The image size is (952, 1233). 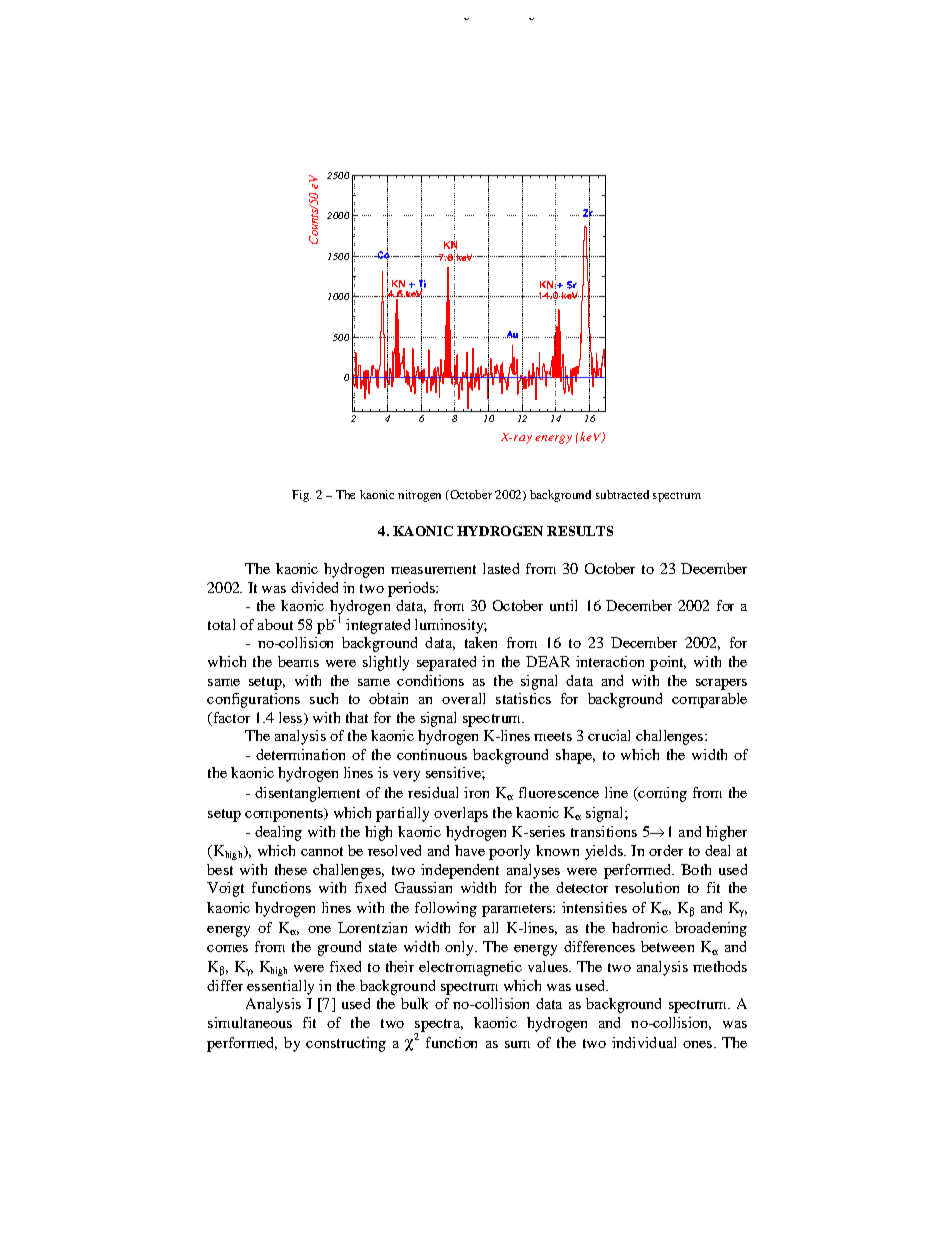 What do you see at coordinates (661, 794) in the image?
I see `coming` at bounding box center [661, 794].
